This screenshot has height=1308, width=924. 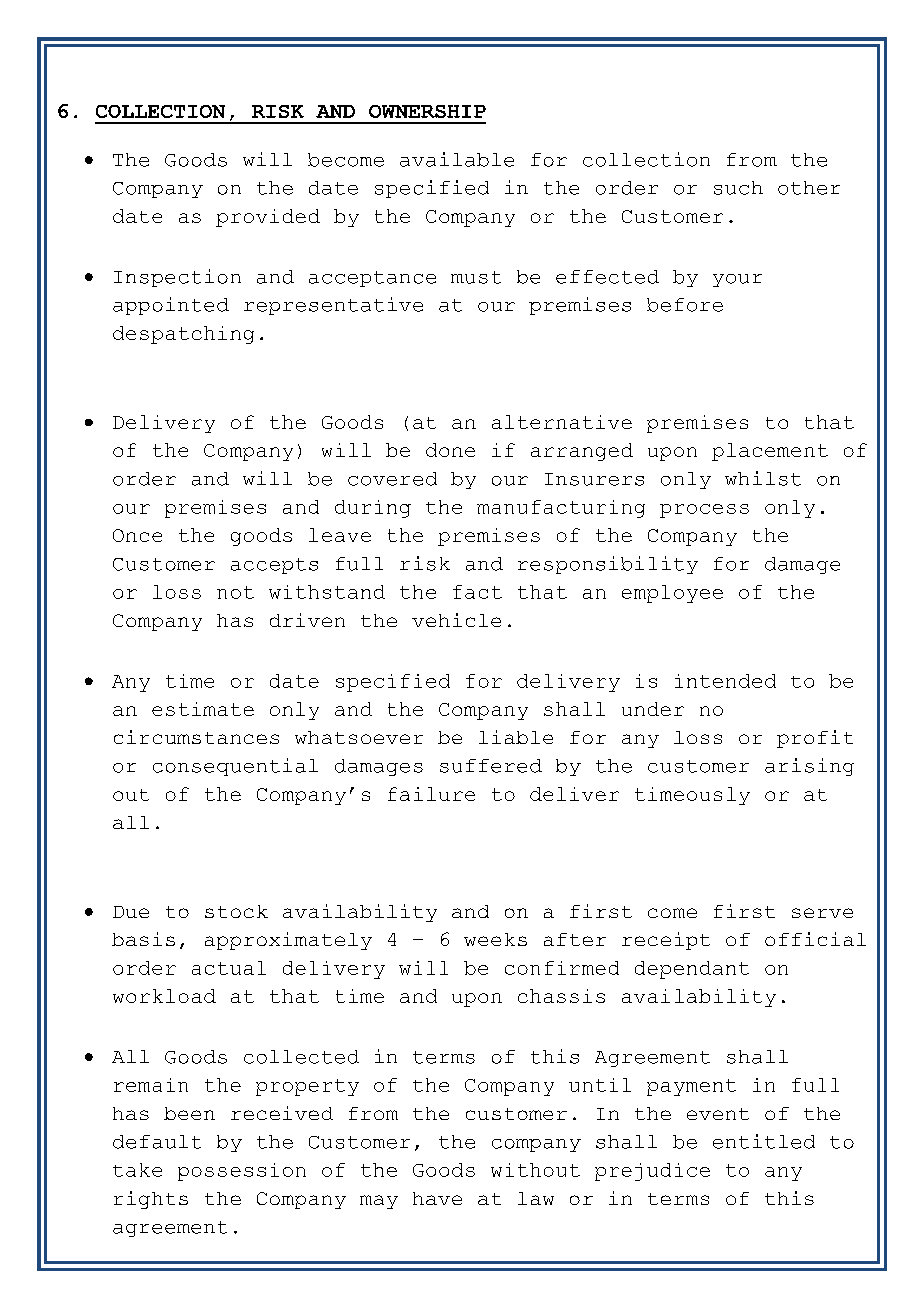 I want to click on entitled, so click(x=764, y=1141).
